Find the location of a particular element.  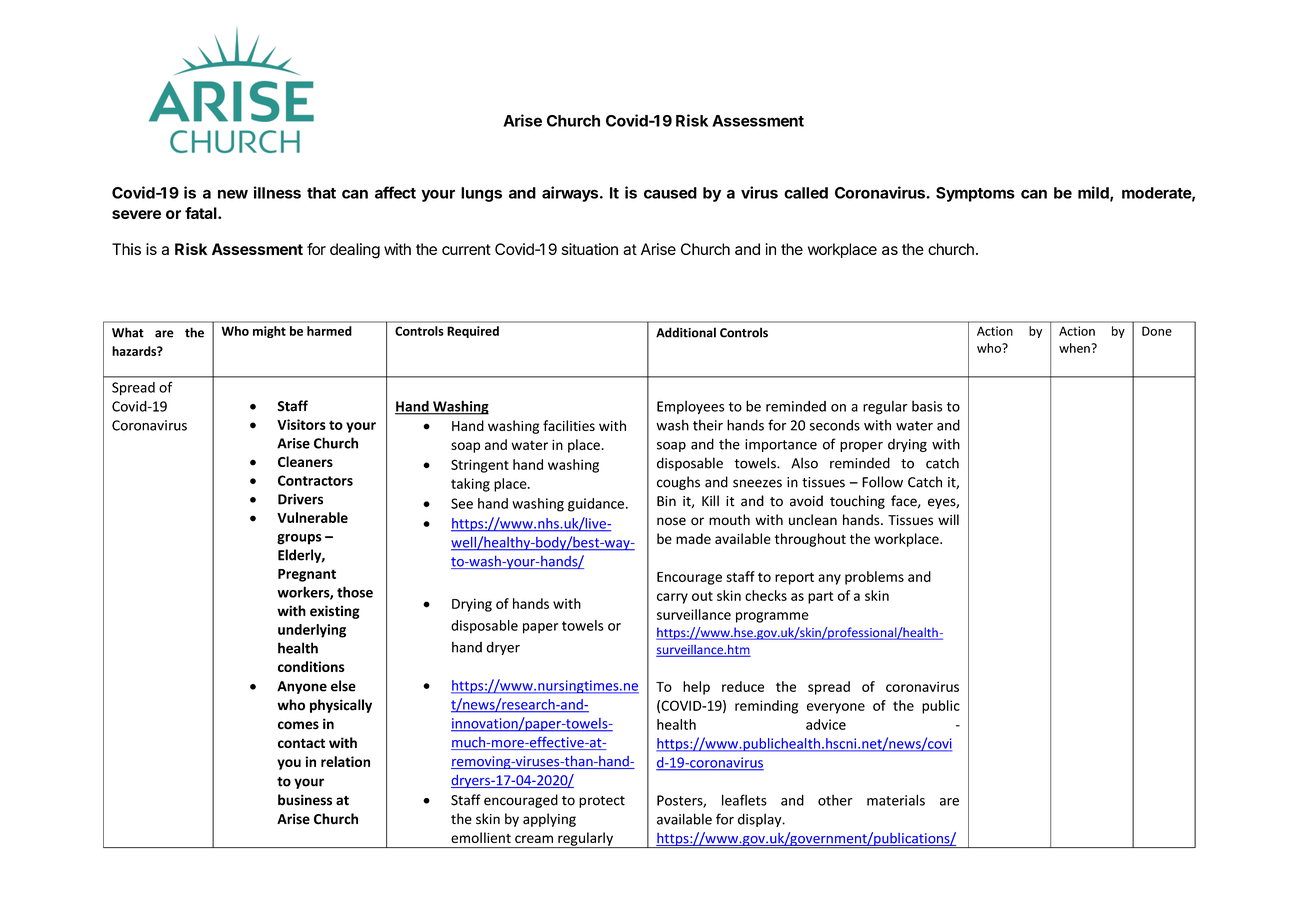

business is located at coordinates (305, 800).
